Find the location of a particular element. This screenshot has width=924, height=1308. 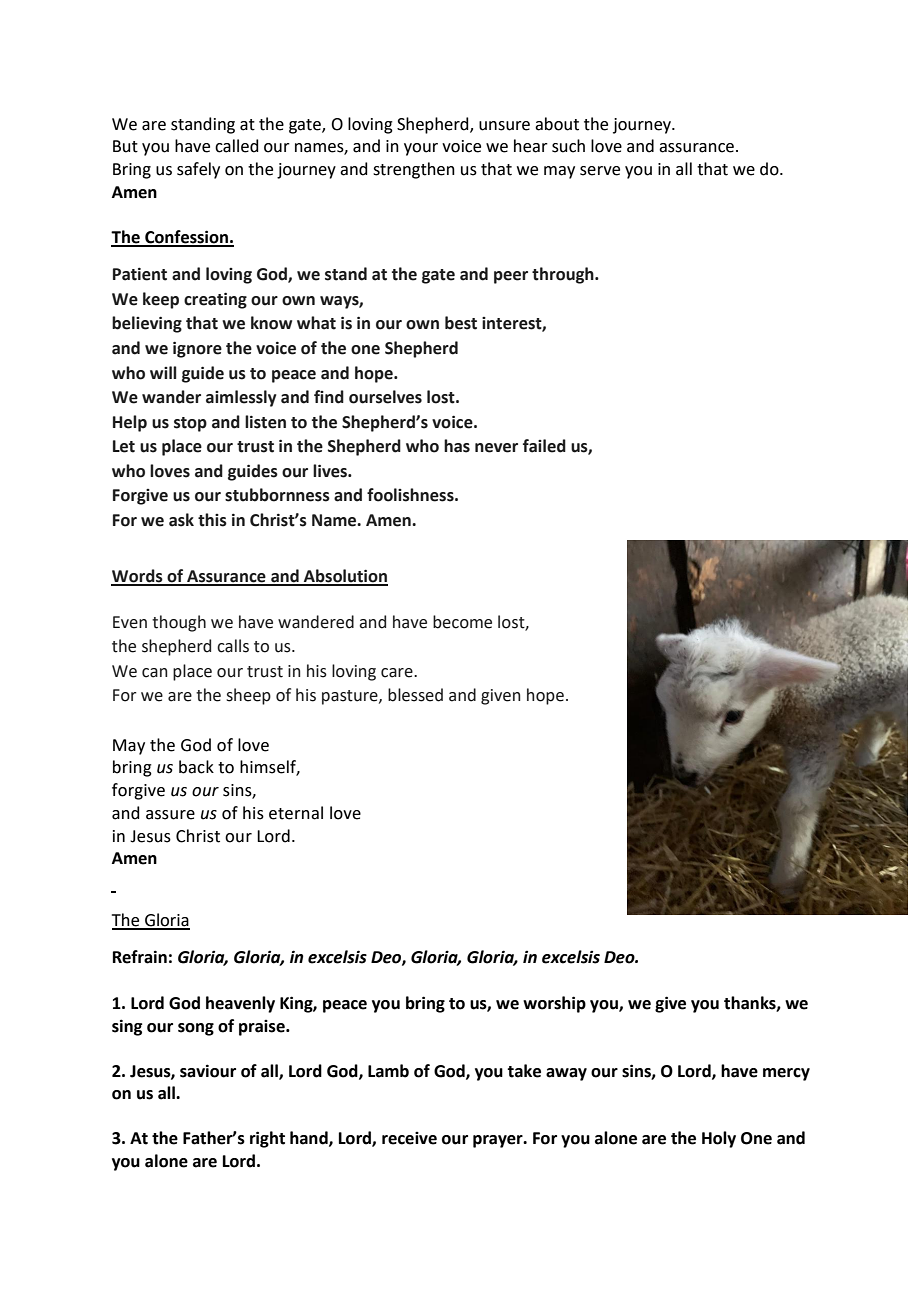

serve is located at coordinates (600, 171).
